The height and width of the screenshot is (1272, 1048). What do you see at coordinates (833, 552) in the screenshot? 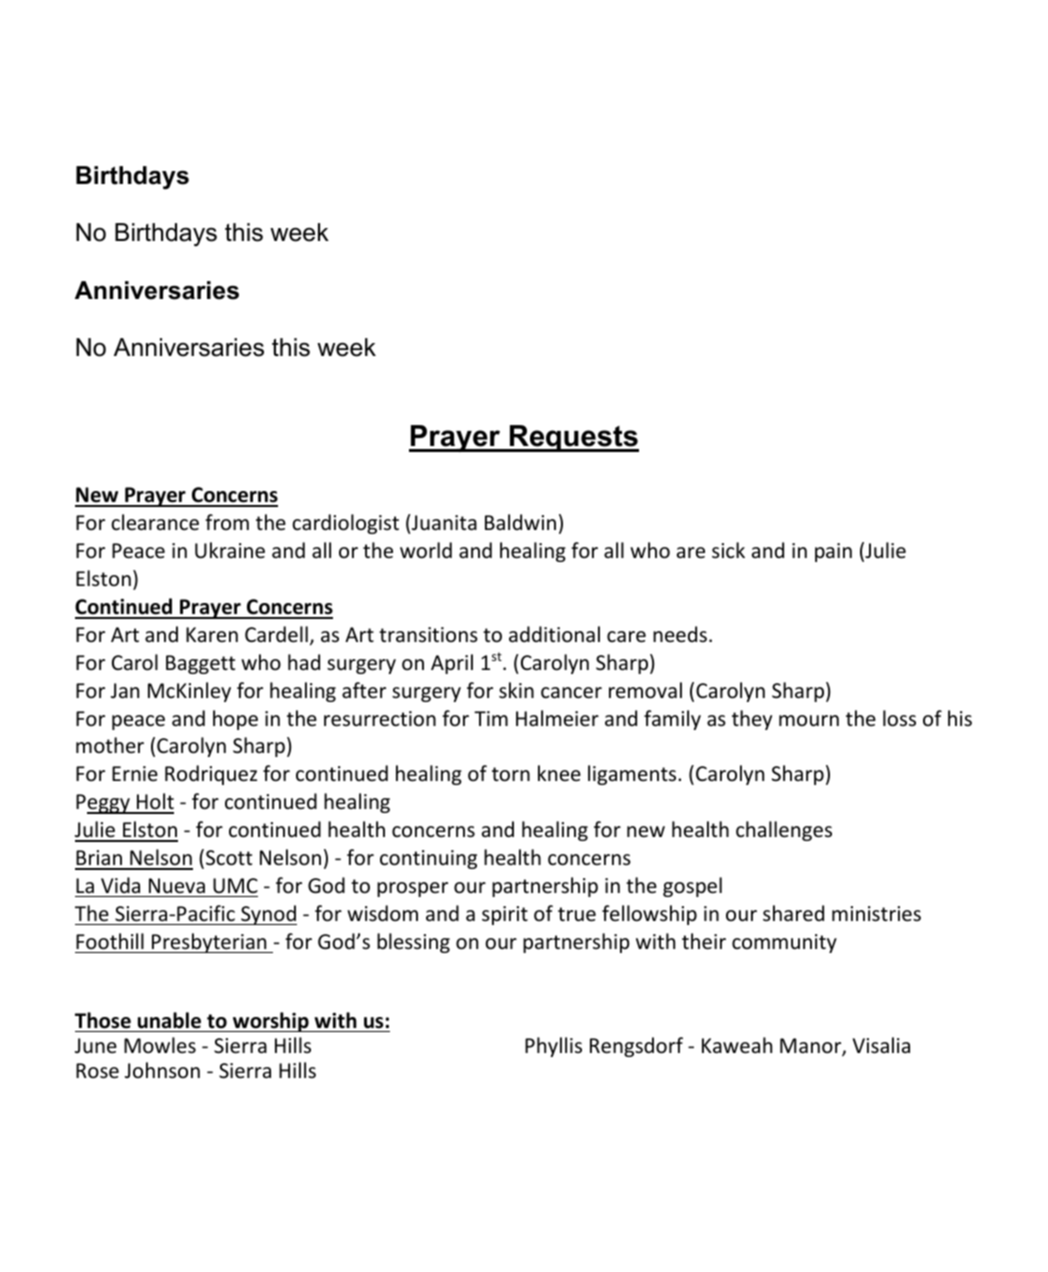
I see `pain` at bounding box center [833, 552].
